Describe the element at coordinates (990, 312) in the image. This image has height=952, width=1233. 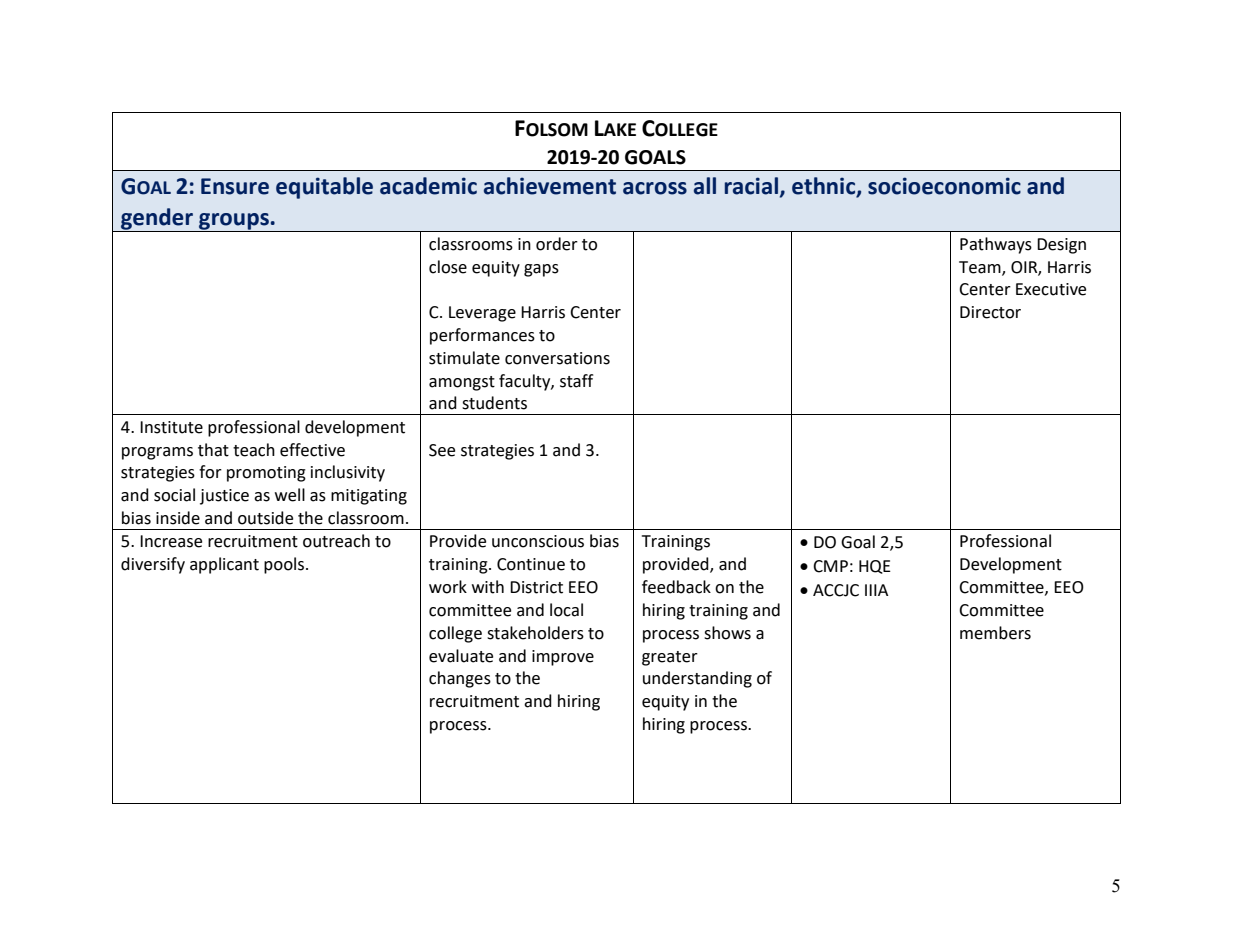
I see `Director` at that location.
